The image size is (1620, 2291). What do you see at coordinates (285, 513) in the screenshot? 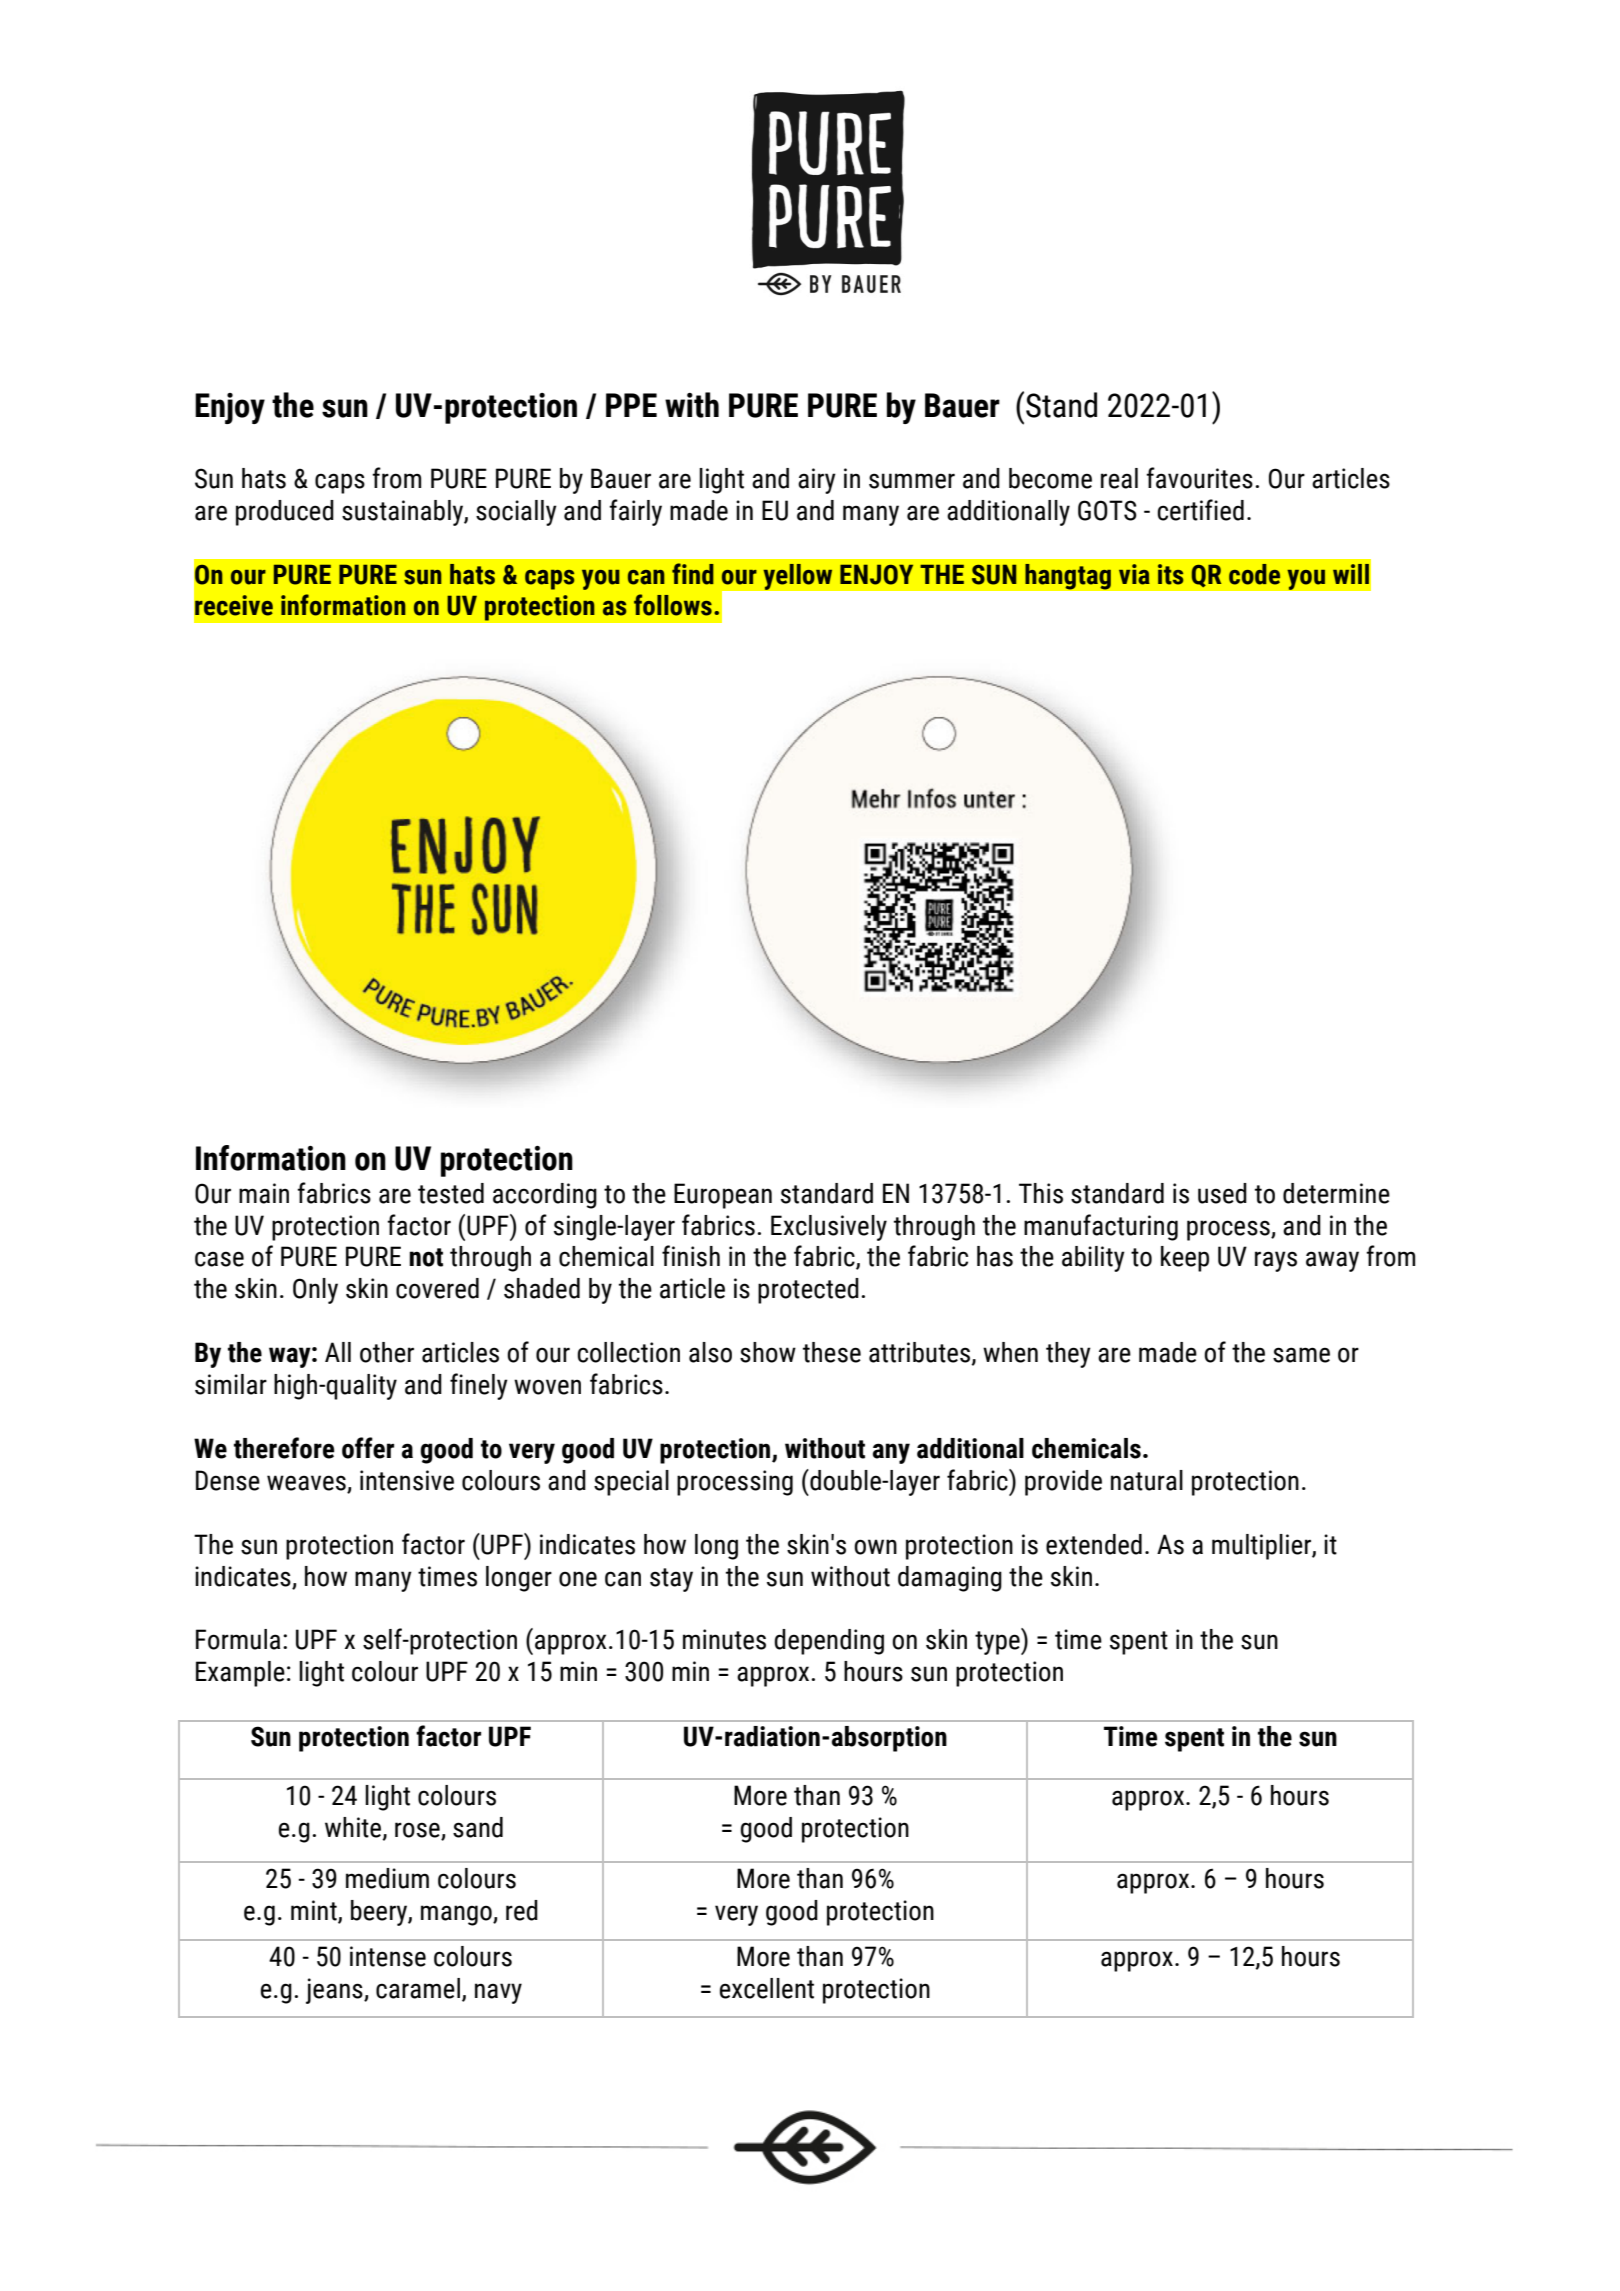
I see `produced` at bounding box center [285, 513].
